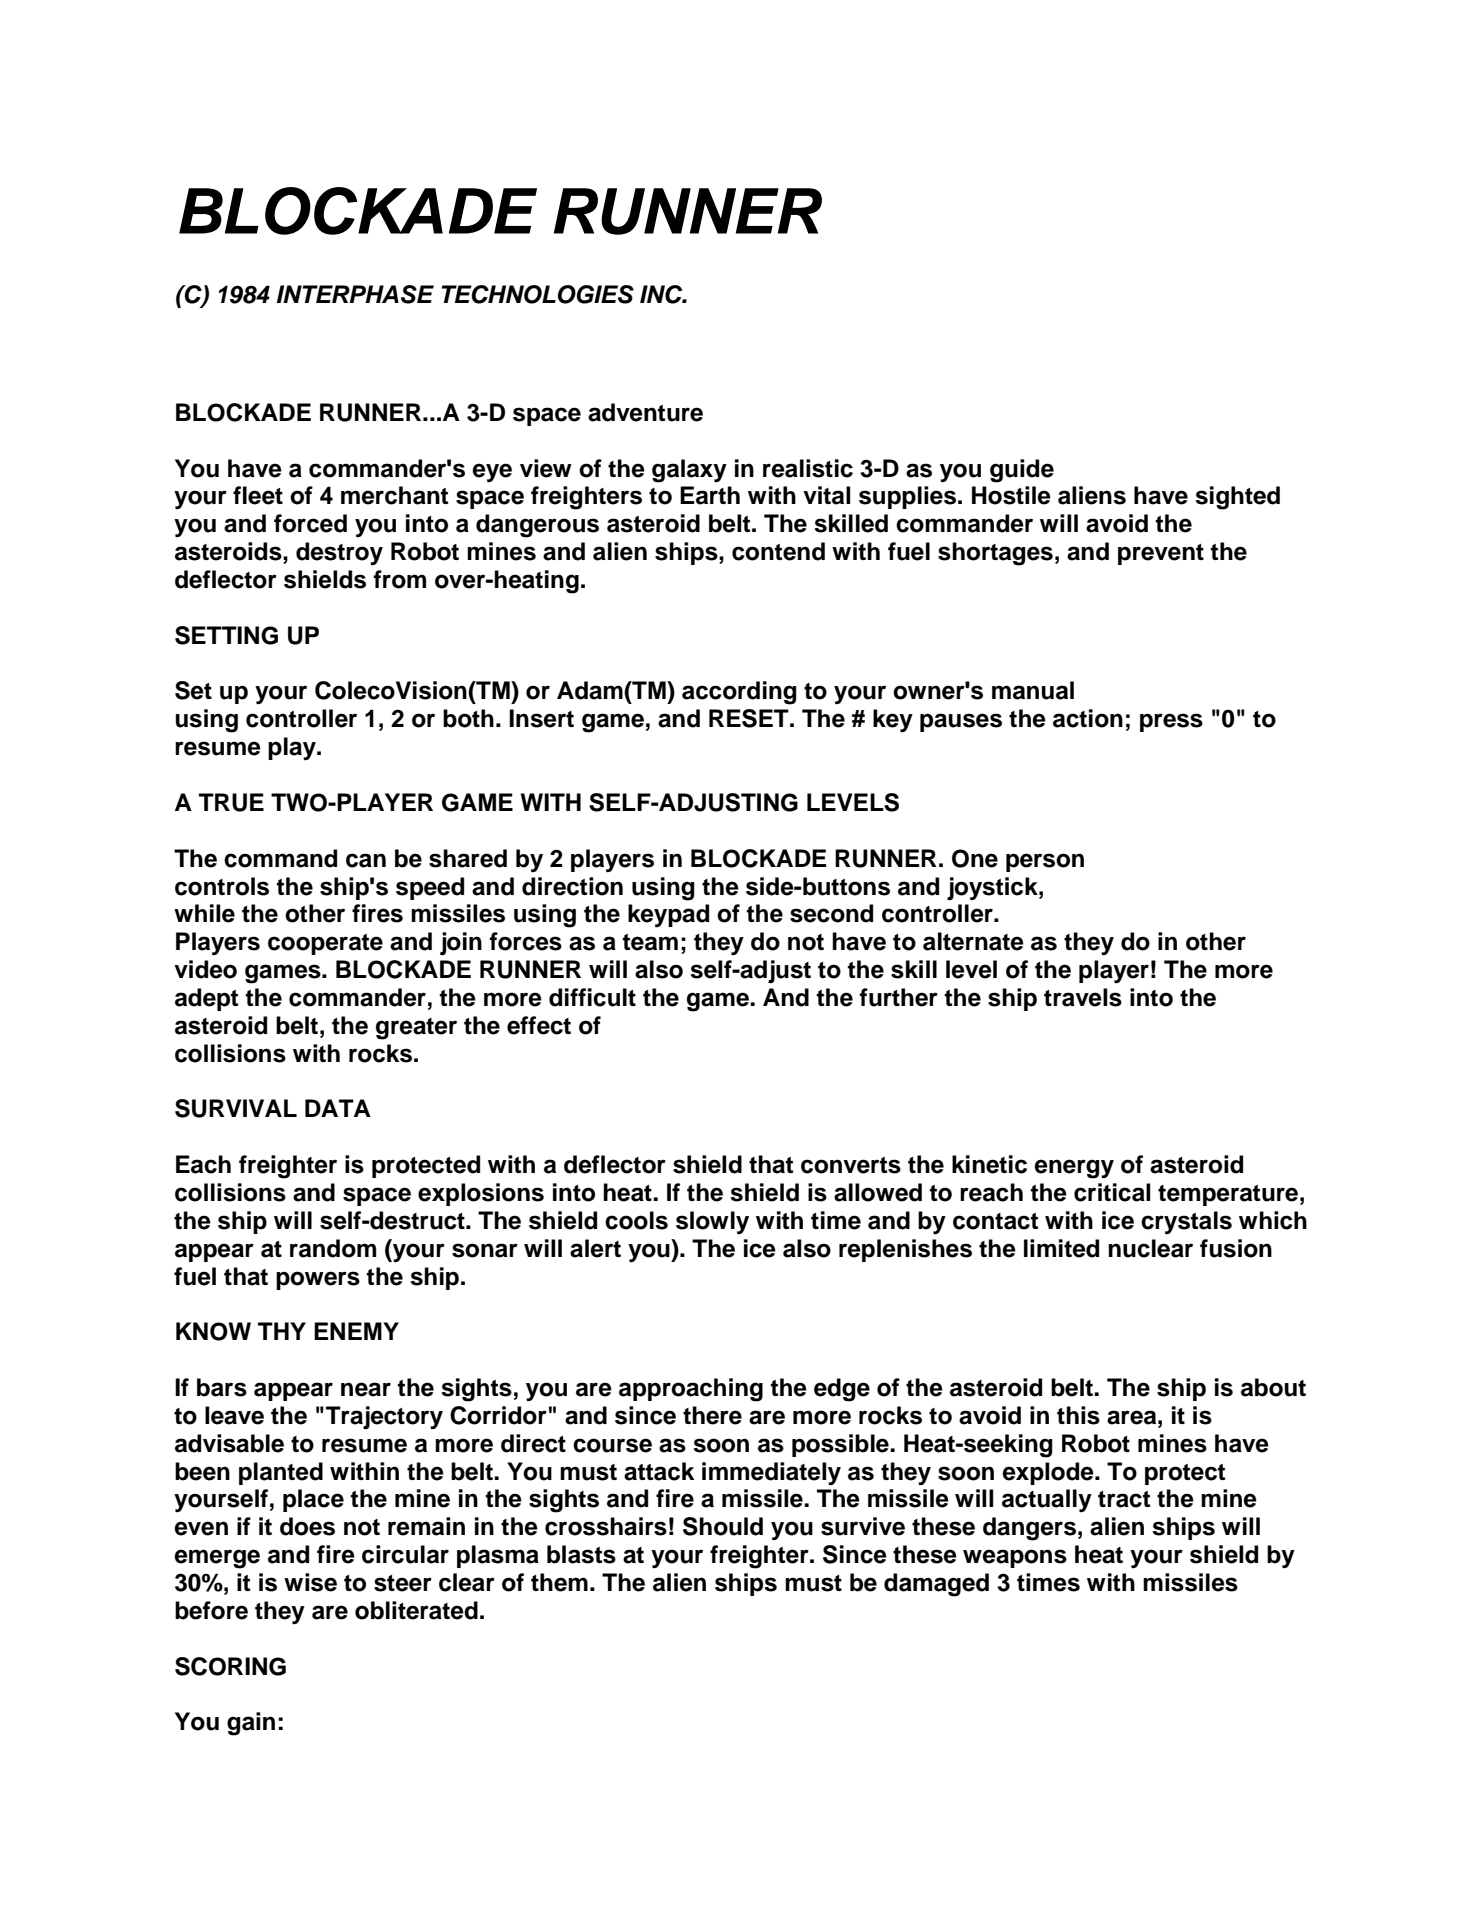 Image resolution: width=1483 pixels, height=1919 pixels. Describe the element at coordinates (559, 1582) in the screenshot. I see `them` at that location.
